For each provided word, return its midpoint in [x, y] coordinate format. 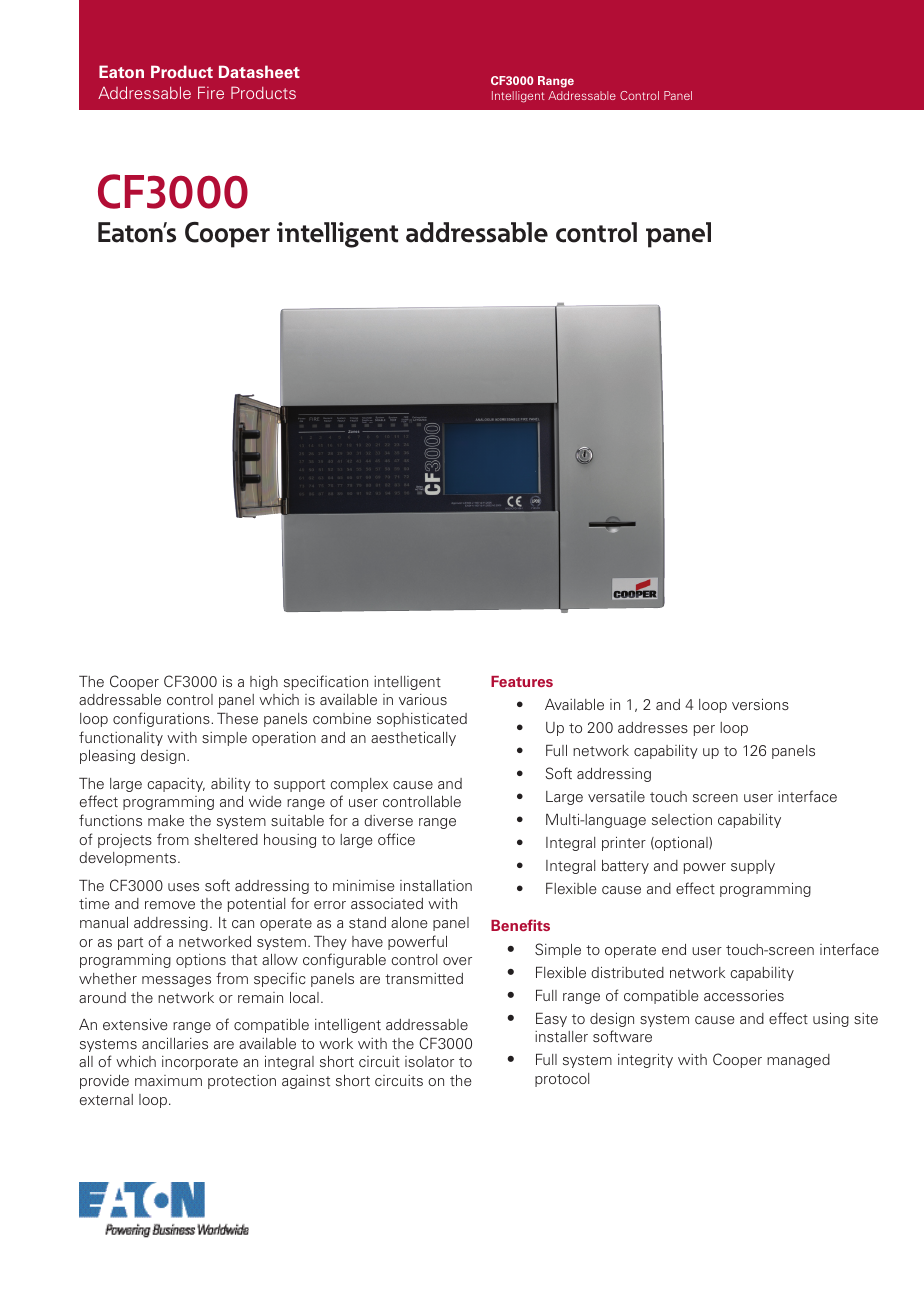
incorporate [200, 1063]
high [264, 683]
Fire [211, 92]
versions [760, 704]
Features [522, 681]
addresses [653, 727]
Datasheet [259, 72]
